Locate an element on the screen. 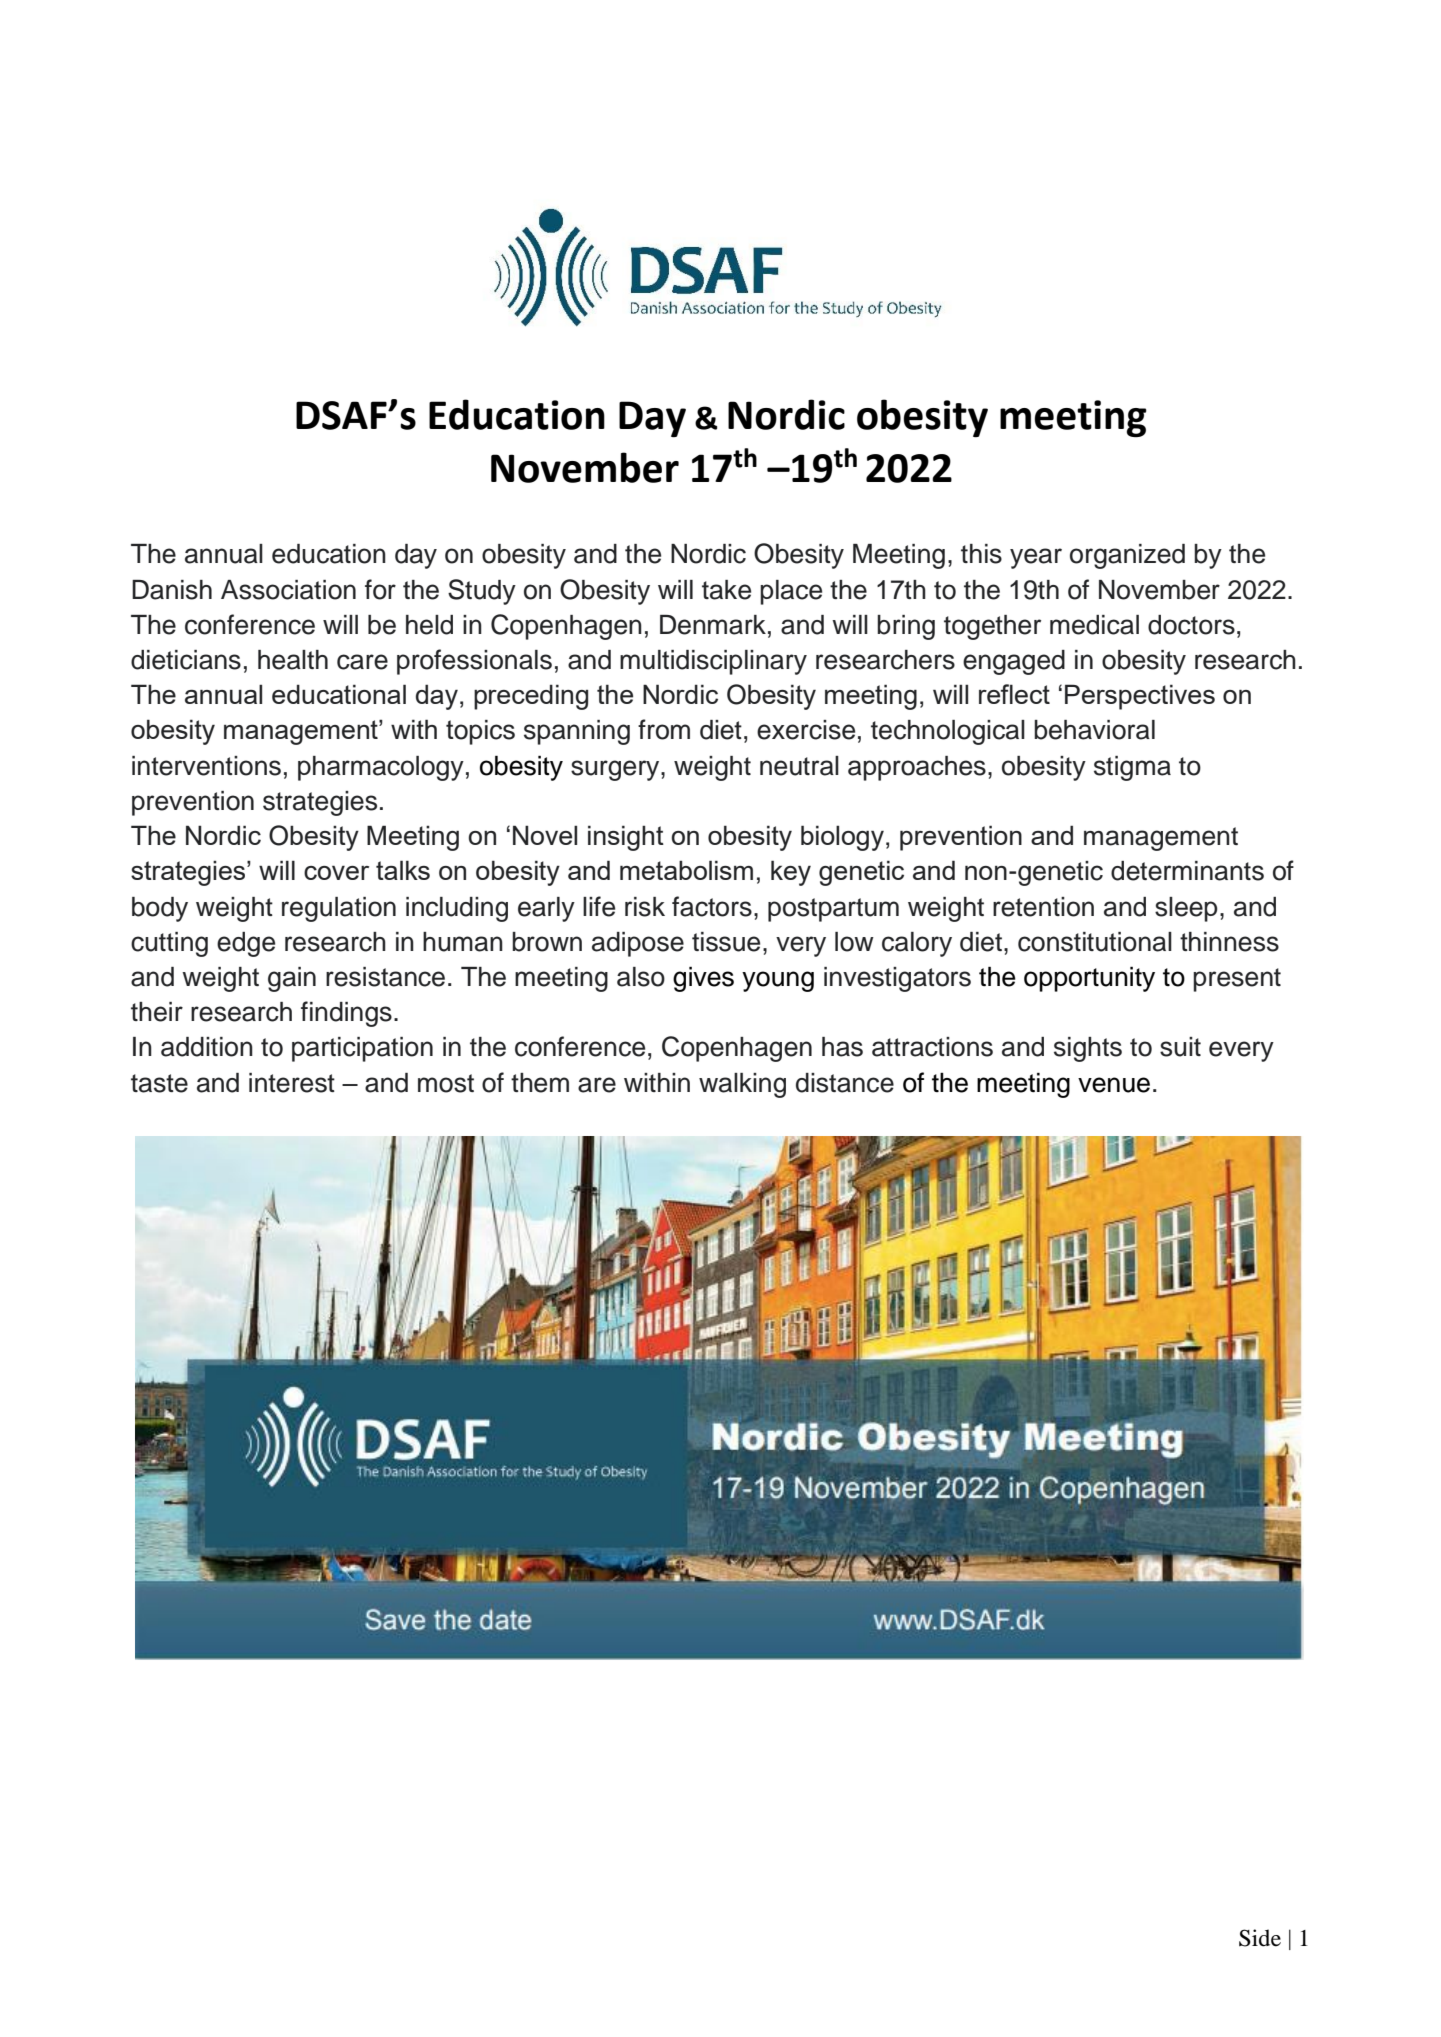 This screenshot has height=2037, width=1441. take is located at coordinates (726, 590).
